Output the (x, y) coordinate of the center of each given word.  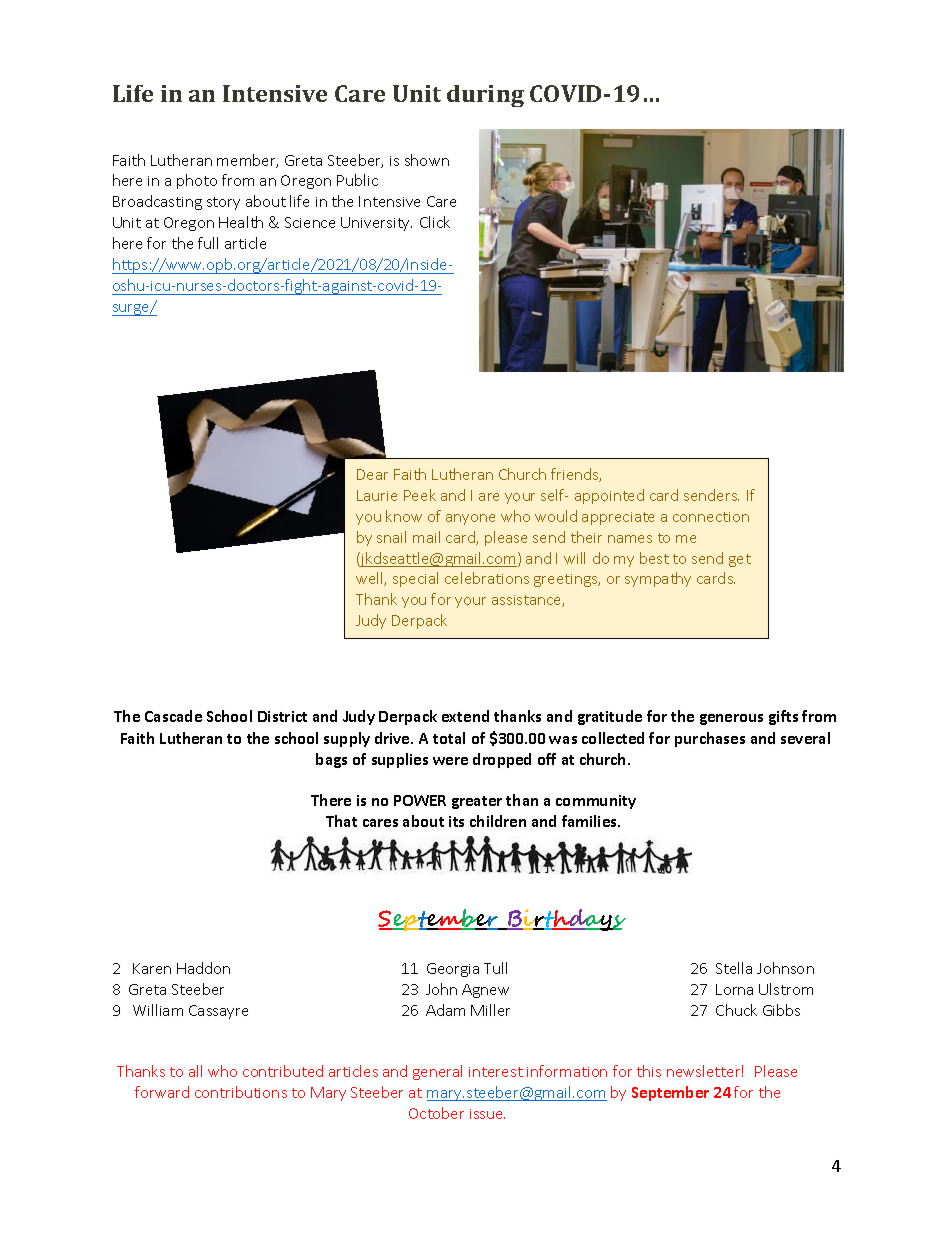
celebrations (487, 578)
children (498, 821)
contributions (241, 1092)
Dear (372, 474)
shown (427, 160)
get (740, 560)
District (282, 716)
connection (711, 517)
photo (197, 181)
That (341, 821)
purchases (710, 739)
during (485, 96)
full (208, 243)
